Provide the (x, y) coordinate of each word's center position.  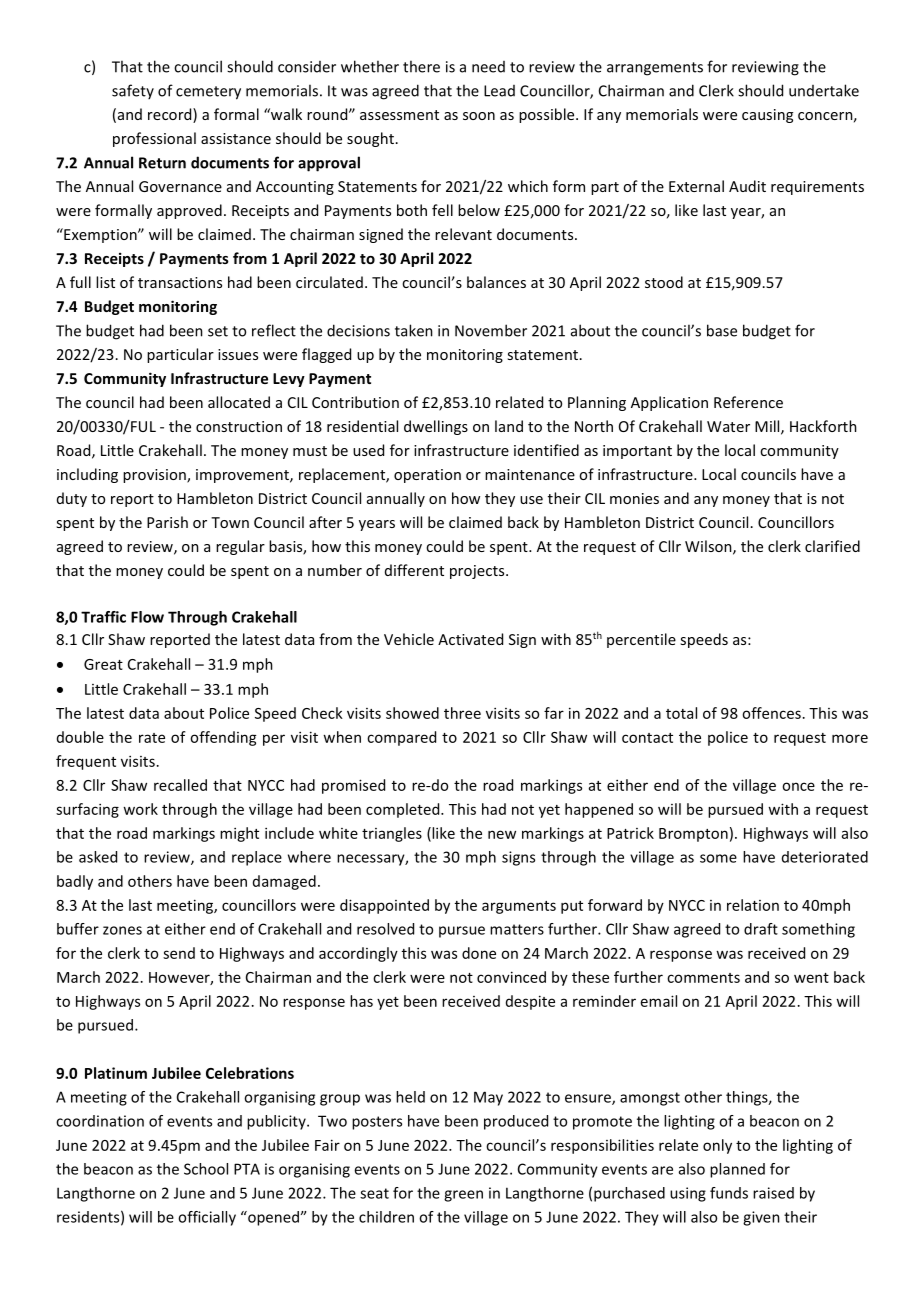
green (463, 1196)
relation (753, 905)
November (491, 330)
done (479, 953)
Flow (147, 617)
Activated (470, 639)
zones (122, 930)
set (218, 331)
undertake (824, 90)
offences (771, 713)
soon (479, 116)
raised (773, 1193)
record (171, 115)
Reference (748, 402)
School (206, 1169)
